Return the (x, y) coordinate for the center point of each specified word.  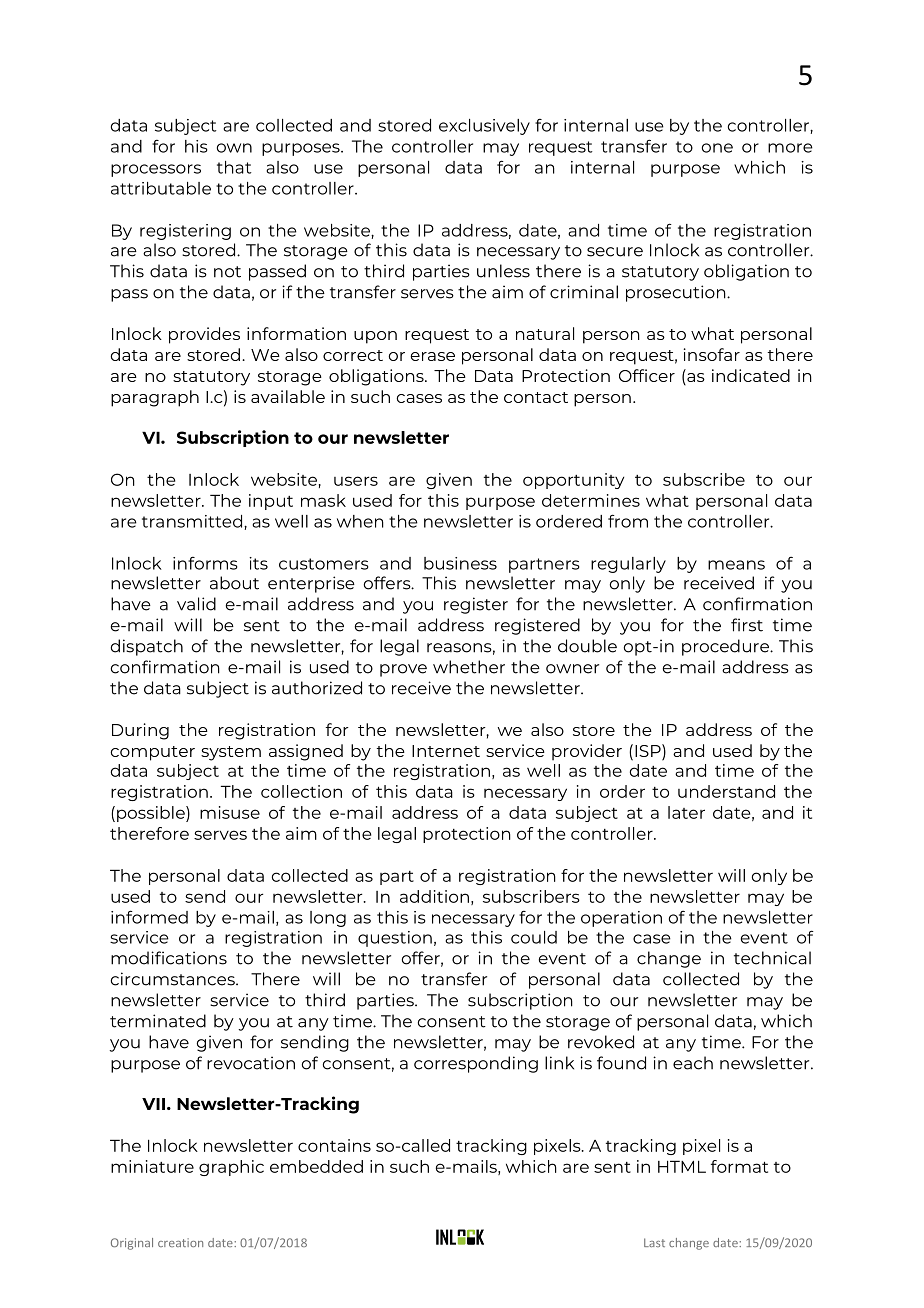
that (234, 167)
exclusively (484, 127)
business (460, 563)
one (717, 148)
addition (434, 896)
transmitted (192, 521)
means (736, 565)
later (686, 812)
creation (180, 1242)
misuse (230, 812)
